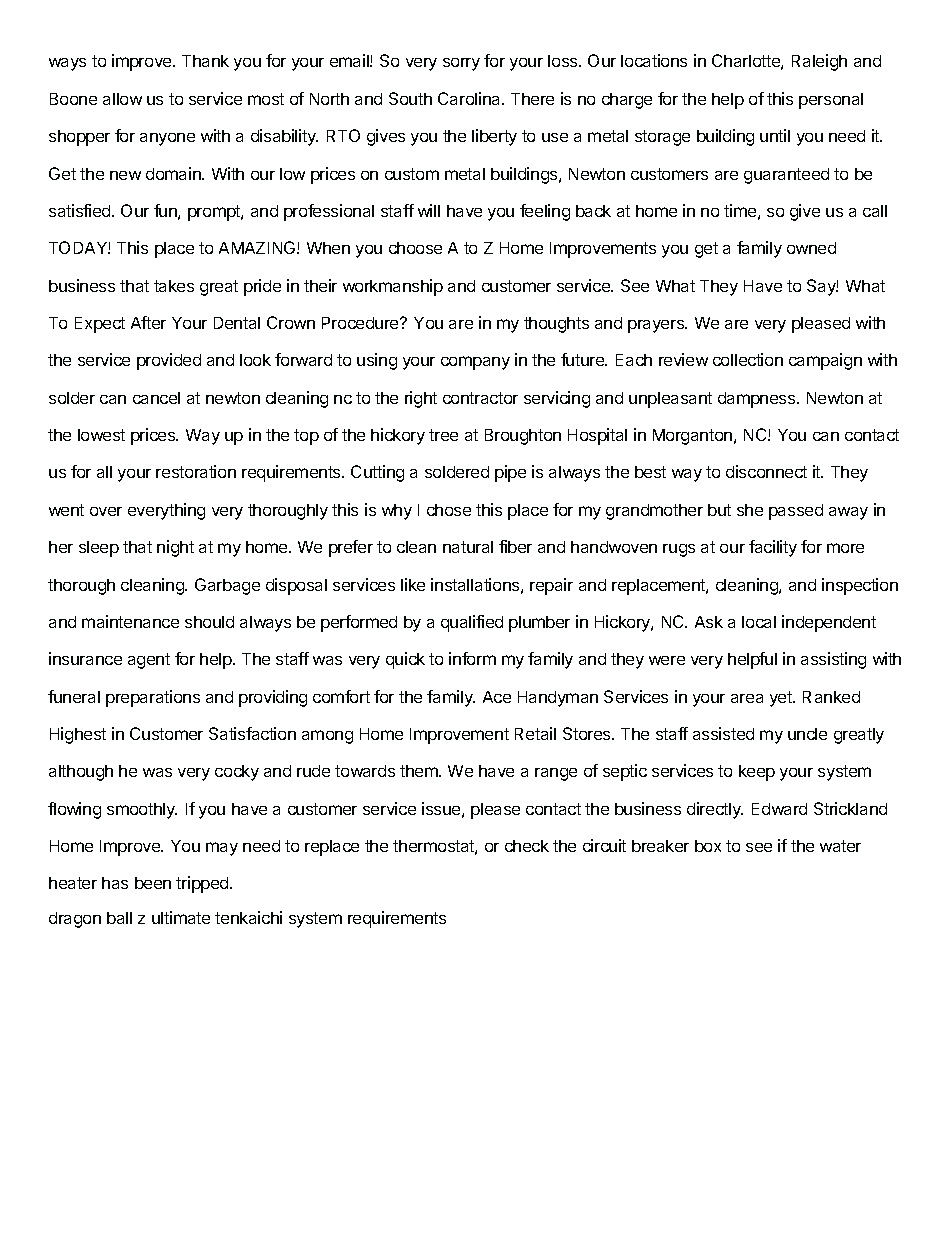 Image resolution: width=952 pixels, height=1233 pixels. I want to click on check, so click(527, 846).
